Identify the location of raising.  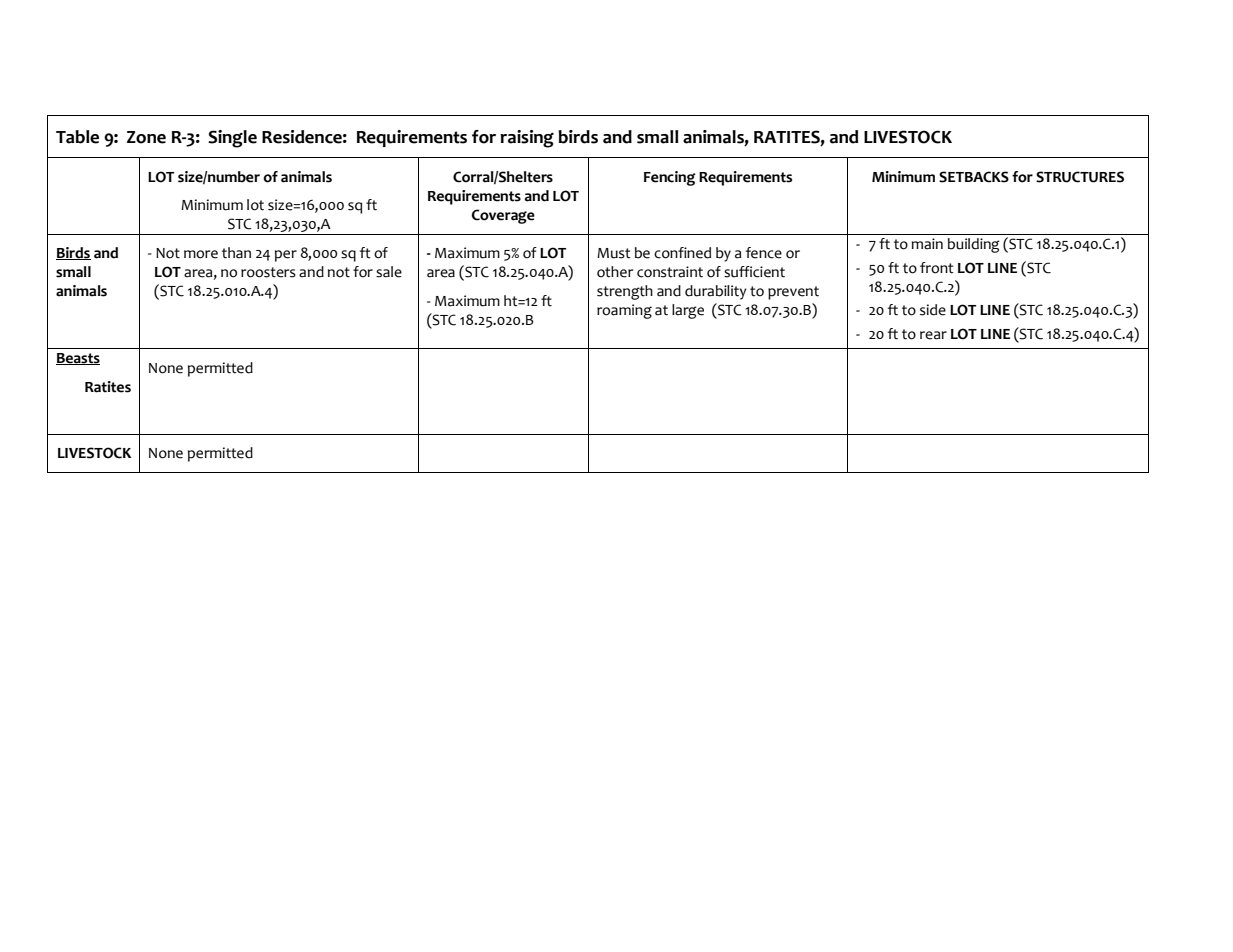
(527, 139).
